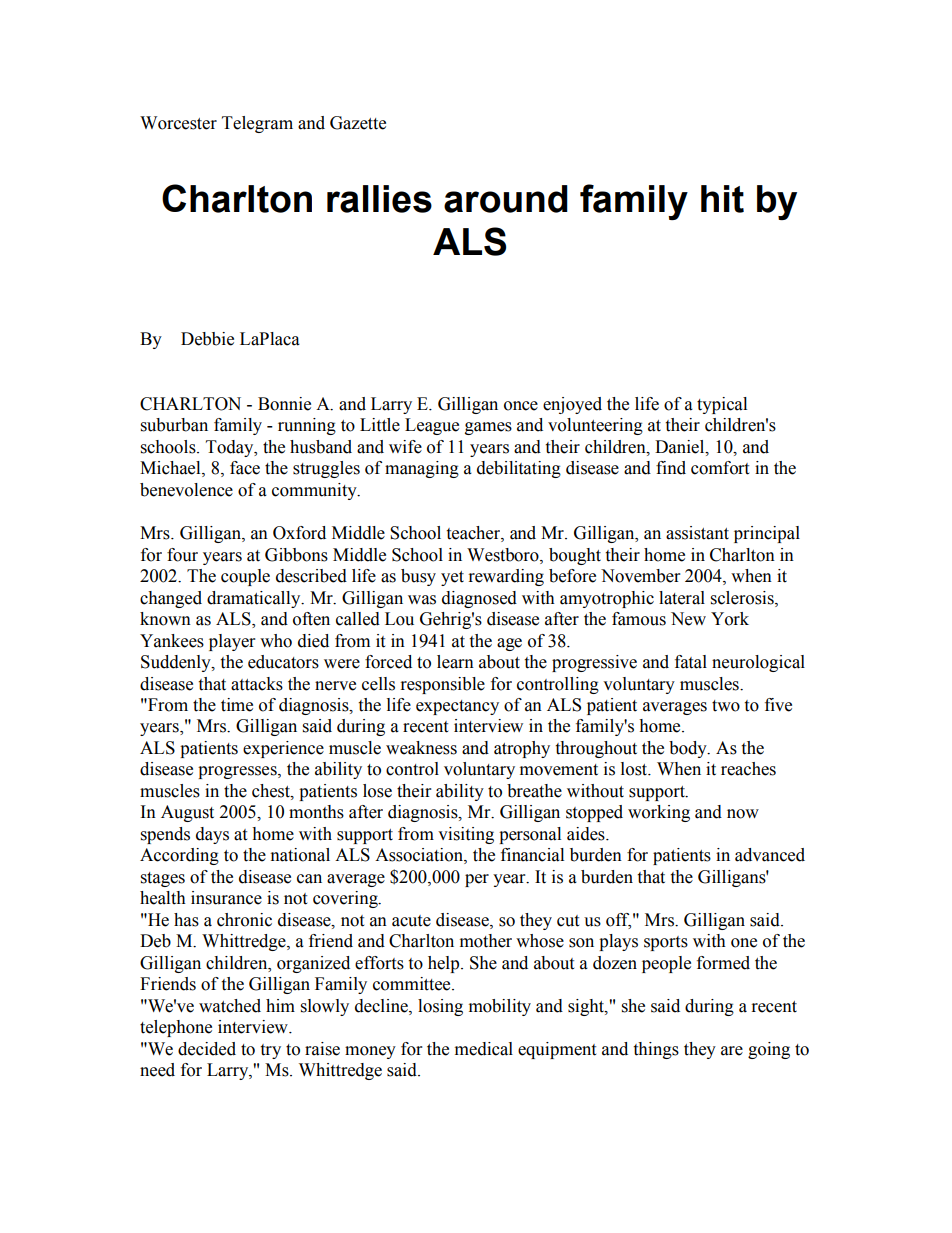 The width and height of the screenshot is (952, 1233). I want to click on body, so click(689, 749).
